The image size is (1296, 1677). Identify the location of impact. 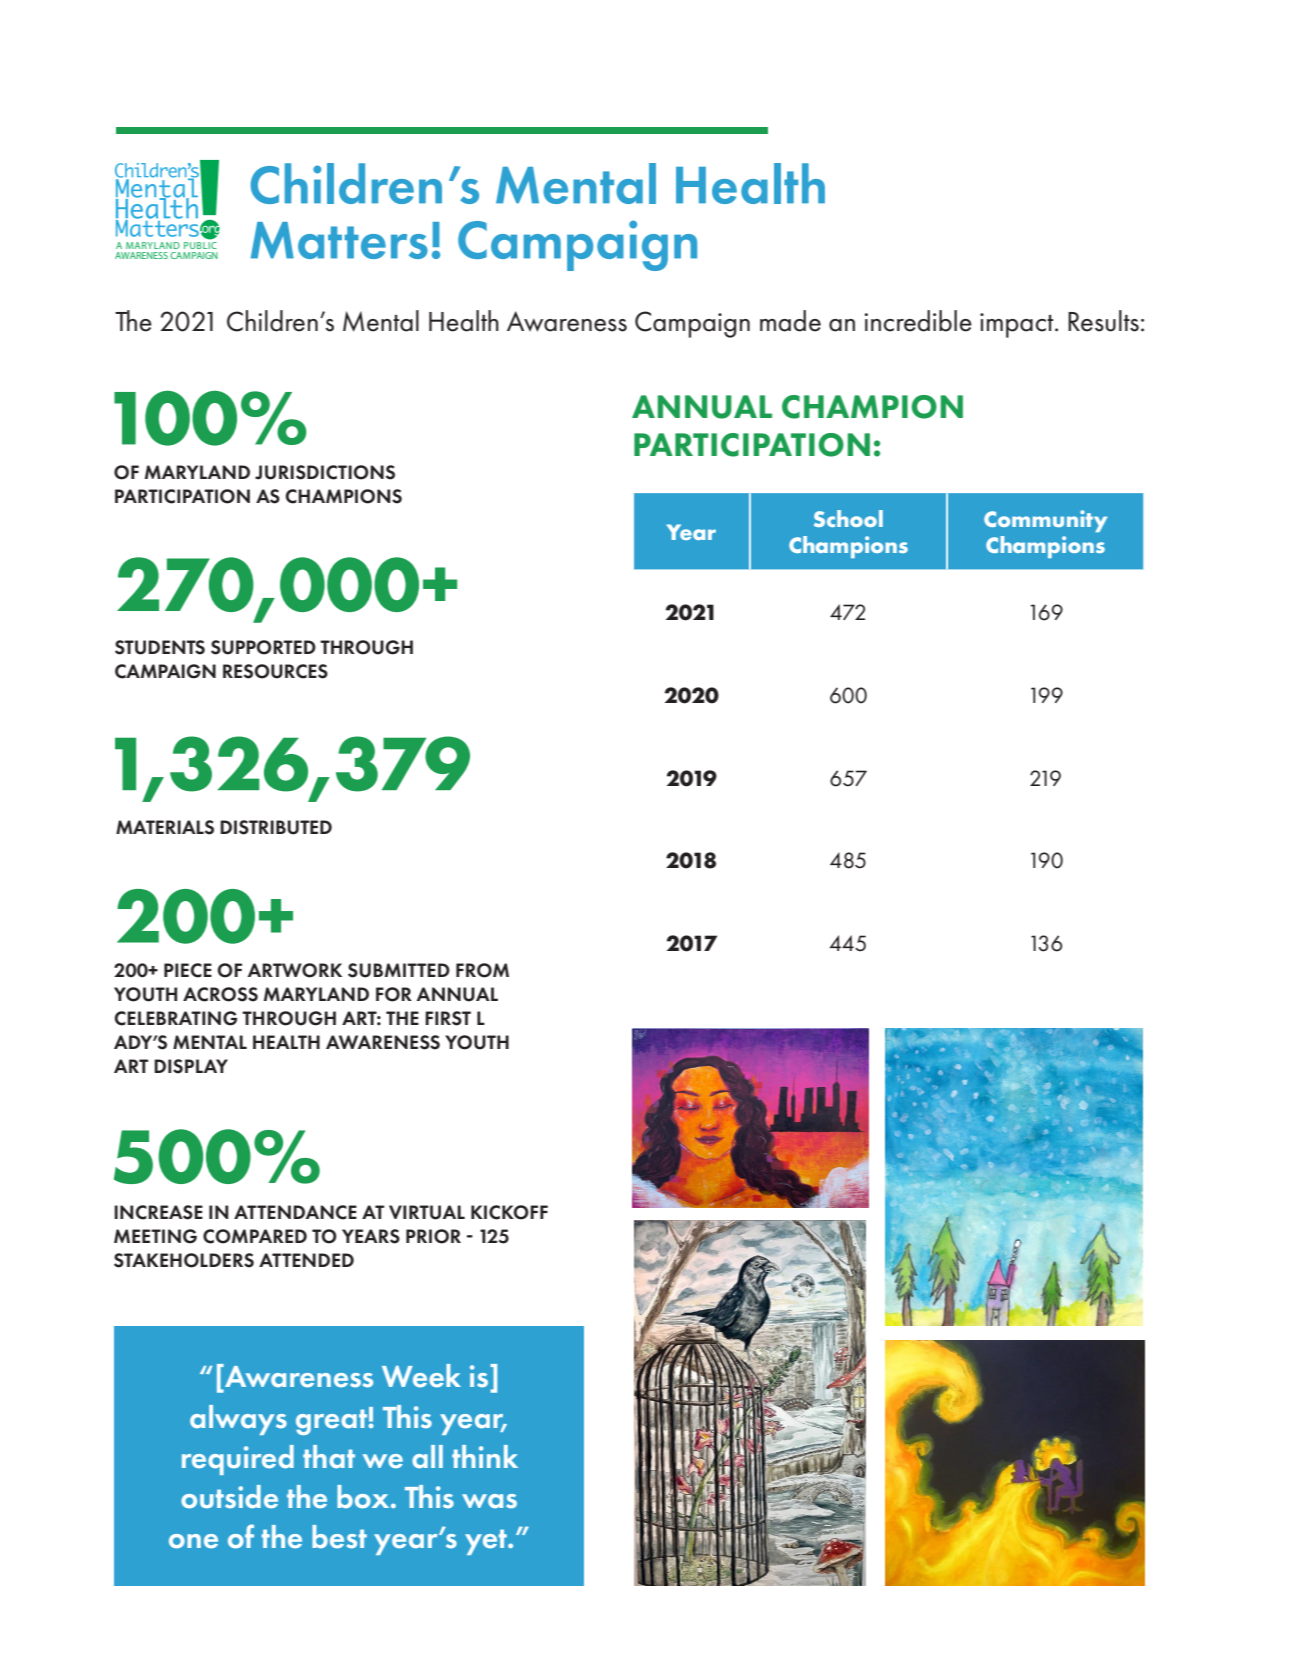
(1018, 325).
